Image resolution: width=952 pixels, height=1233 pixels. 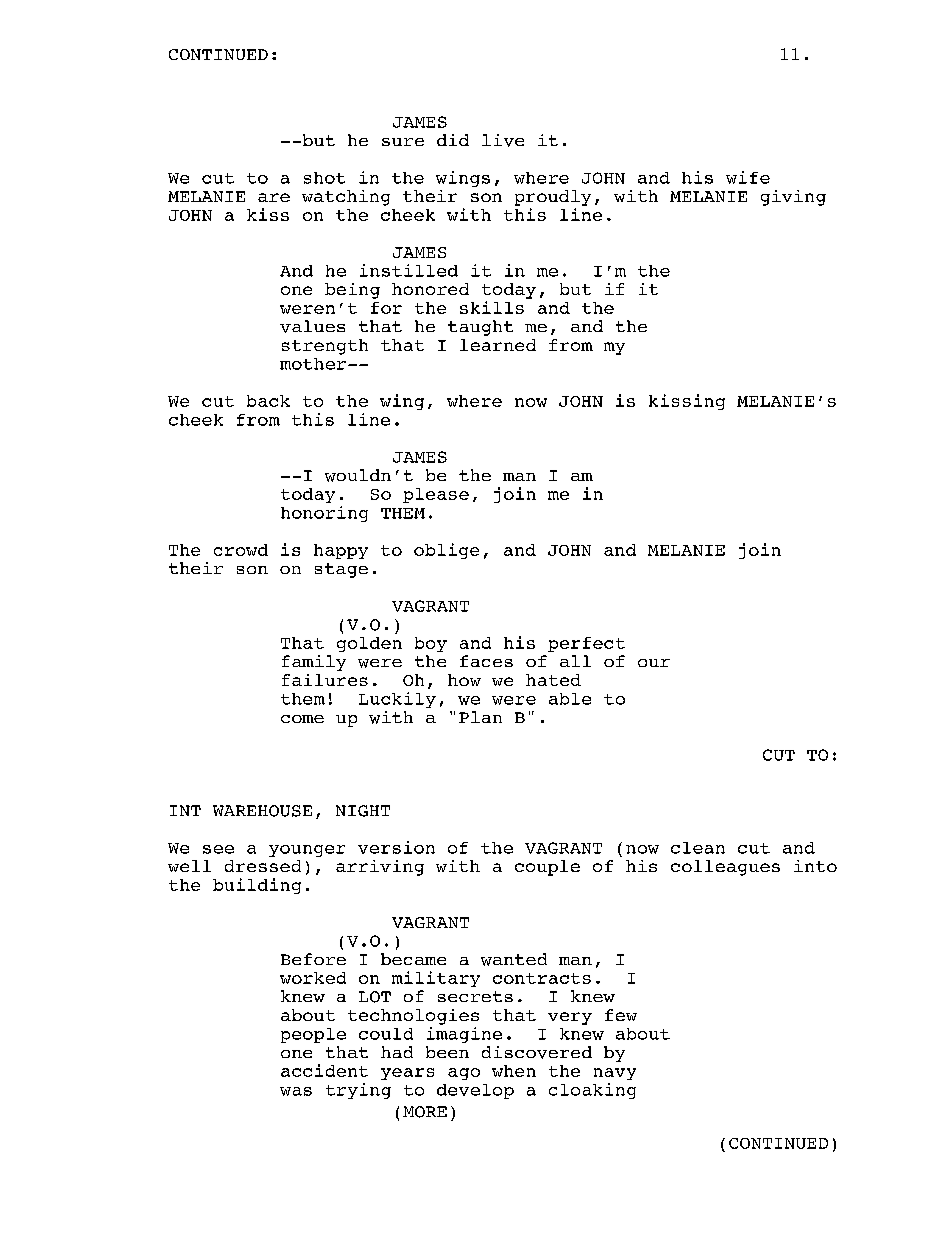 What do you see at coordinates (324, 178) in the screenshot?
I see `shot` at bounding box center [324, 178].
